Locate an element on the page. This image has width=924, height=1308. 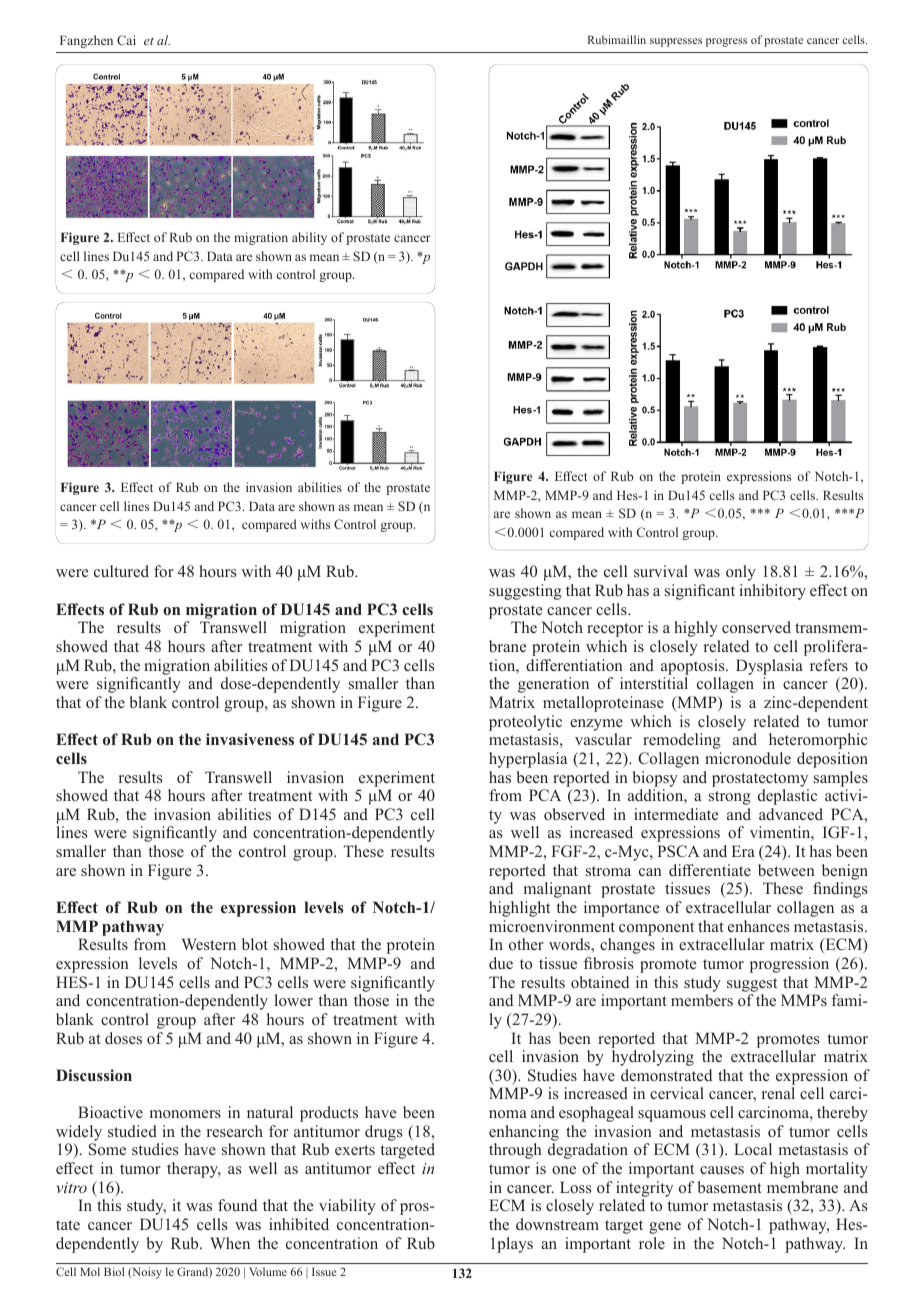
basement is located at coordinates (730, 1187).
